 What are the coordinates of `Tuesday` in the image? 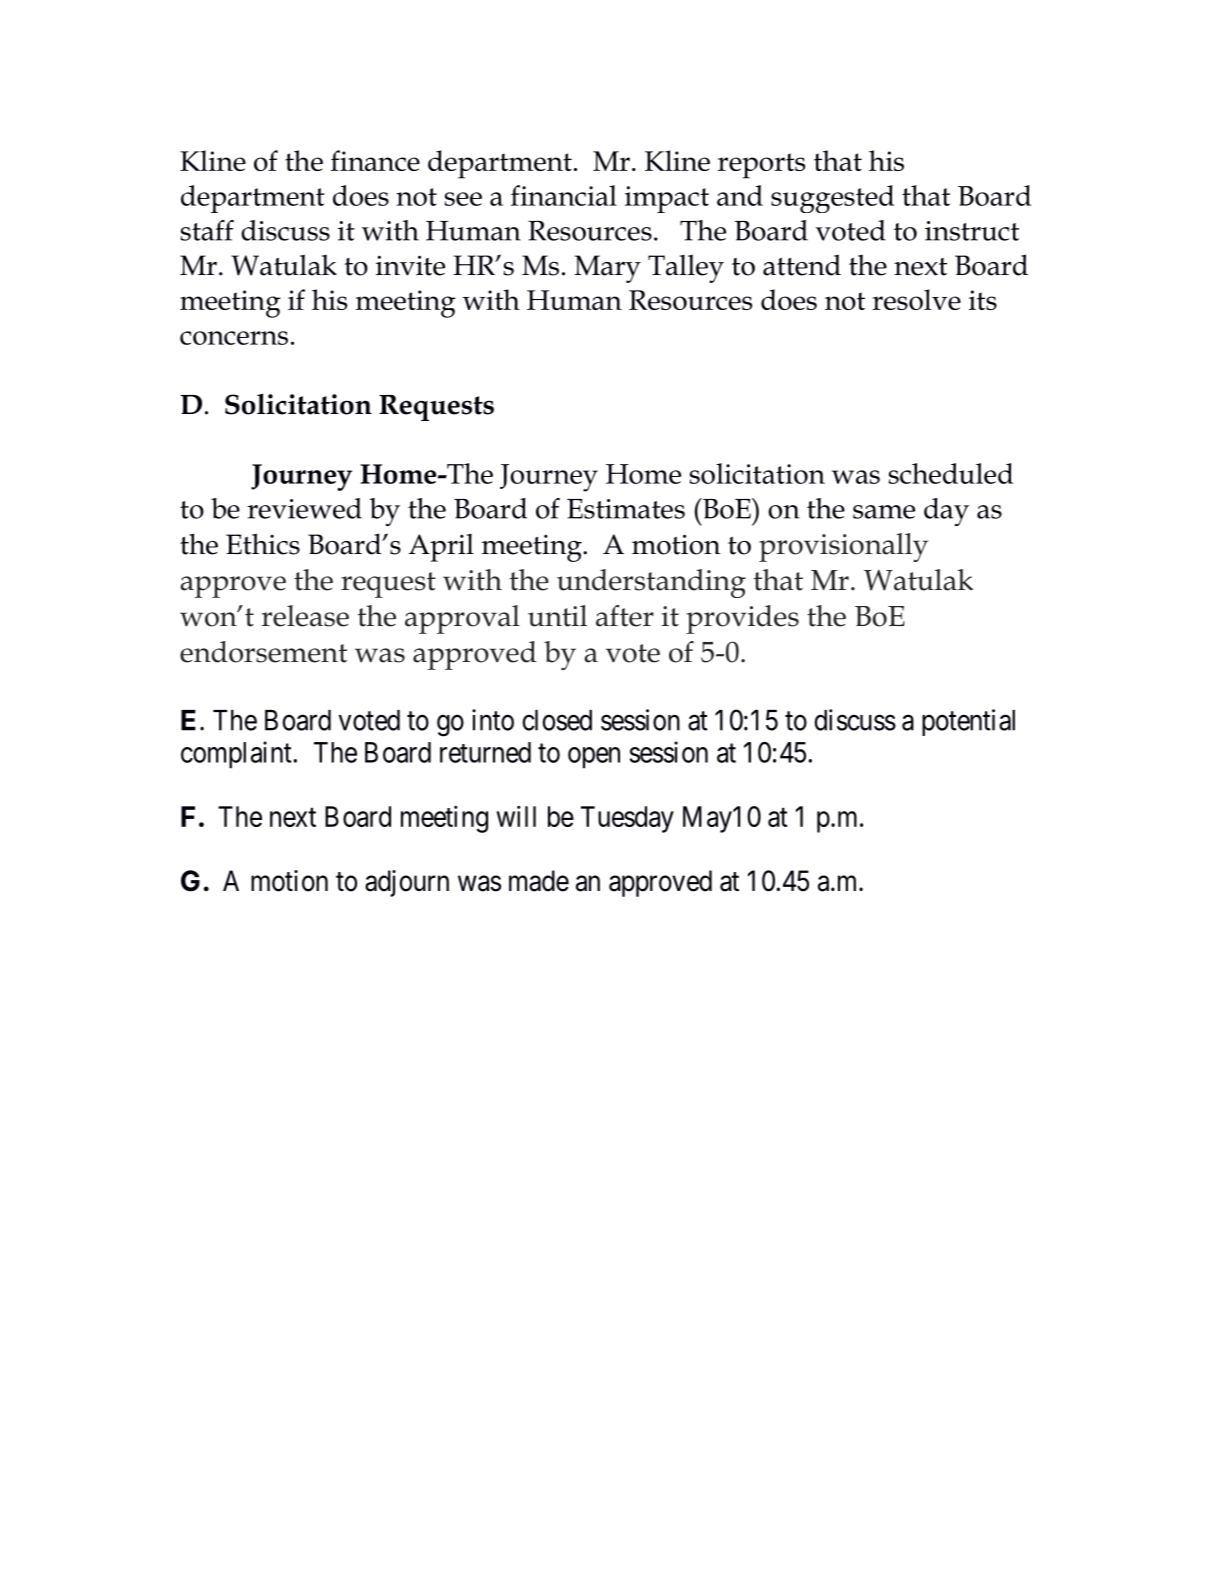 It's located at (627, 819).
